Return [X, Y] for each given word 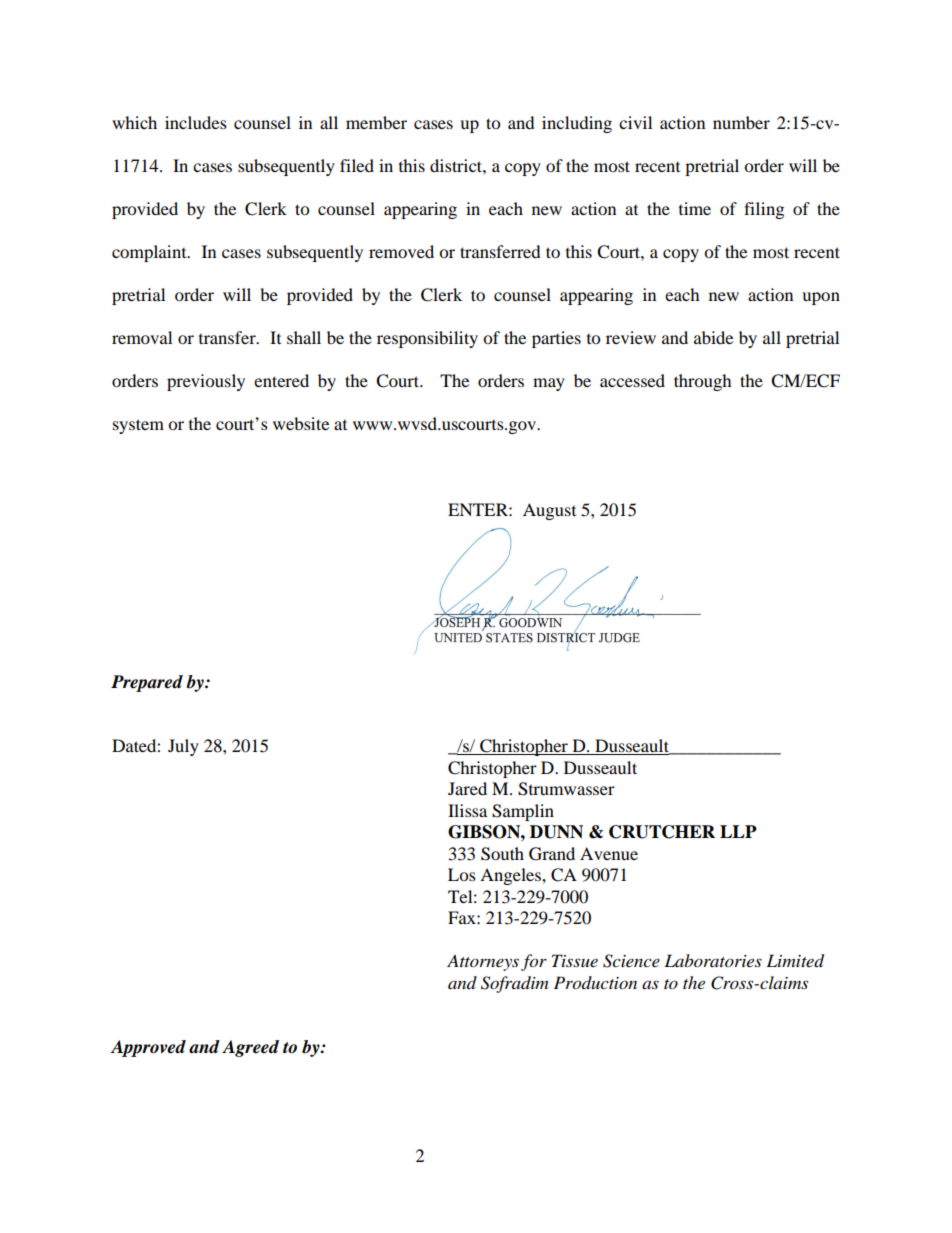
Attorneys [483, 962]
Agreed [250, 1048]
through [703, 382]
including [577, 124]
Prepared [147, 683]
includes [196, 122]
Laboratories [713, 960]
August [549, 511]
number [741, 122]
